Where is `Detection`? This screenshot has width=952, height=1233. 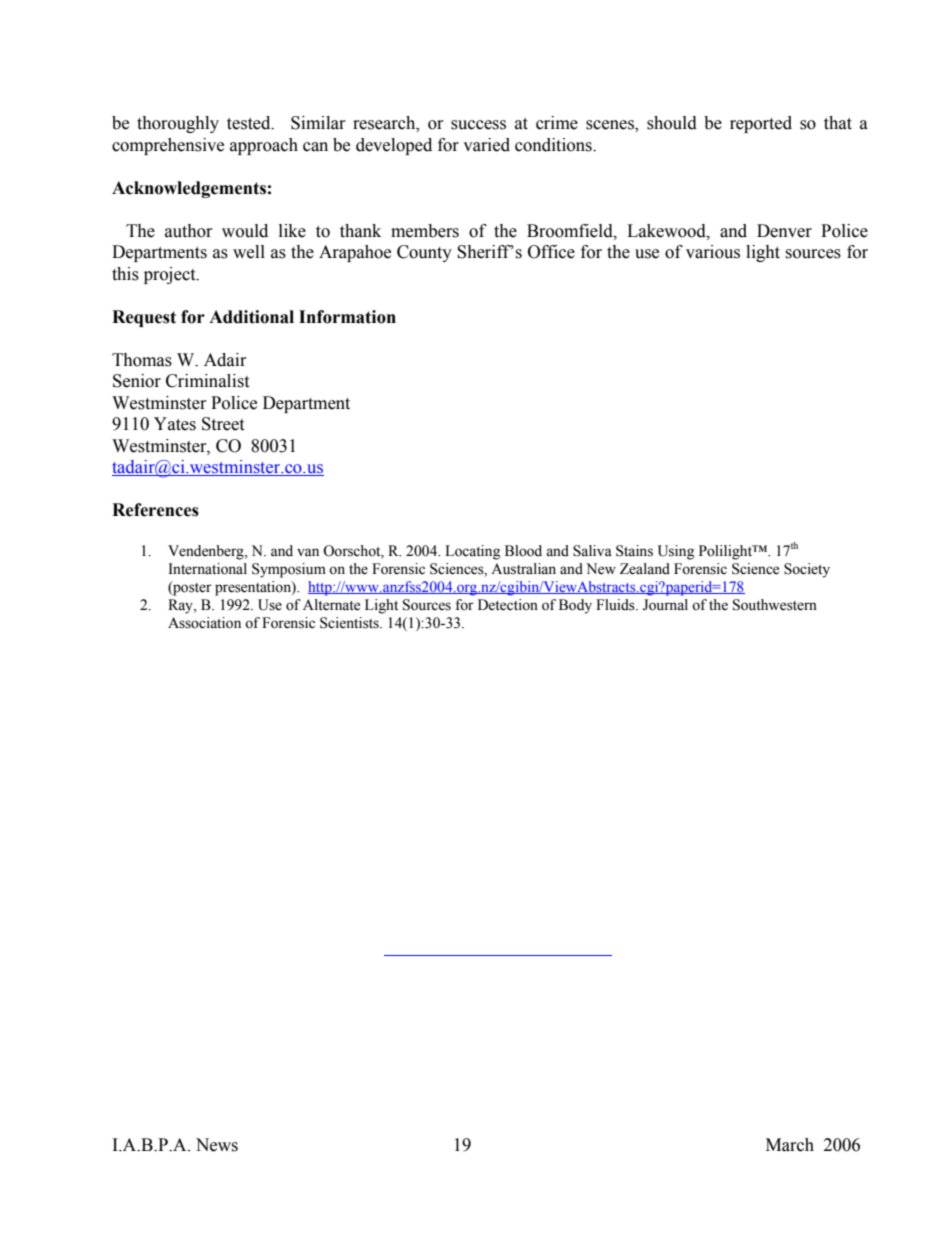
Detection is located at coordinates (508, 605).
